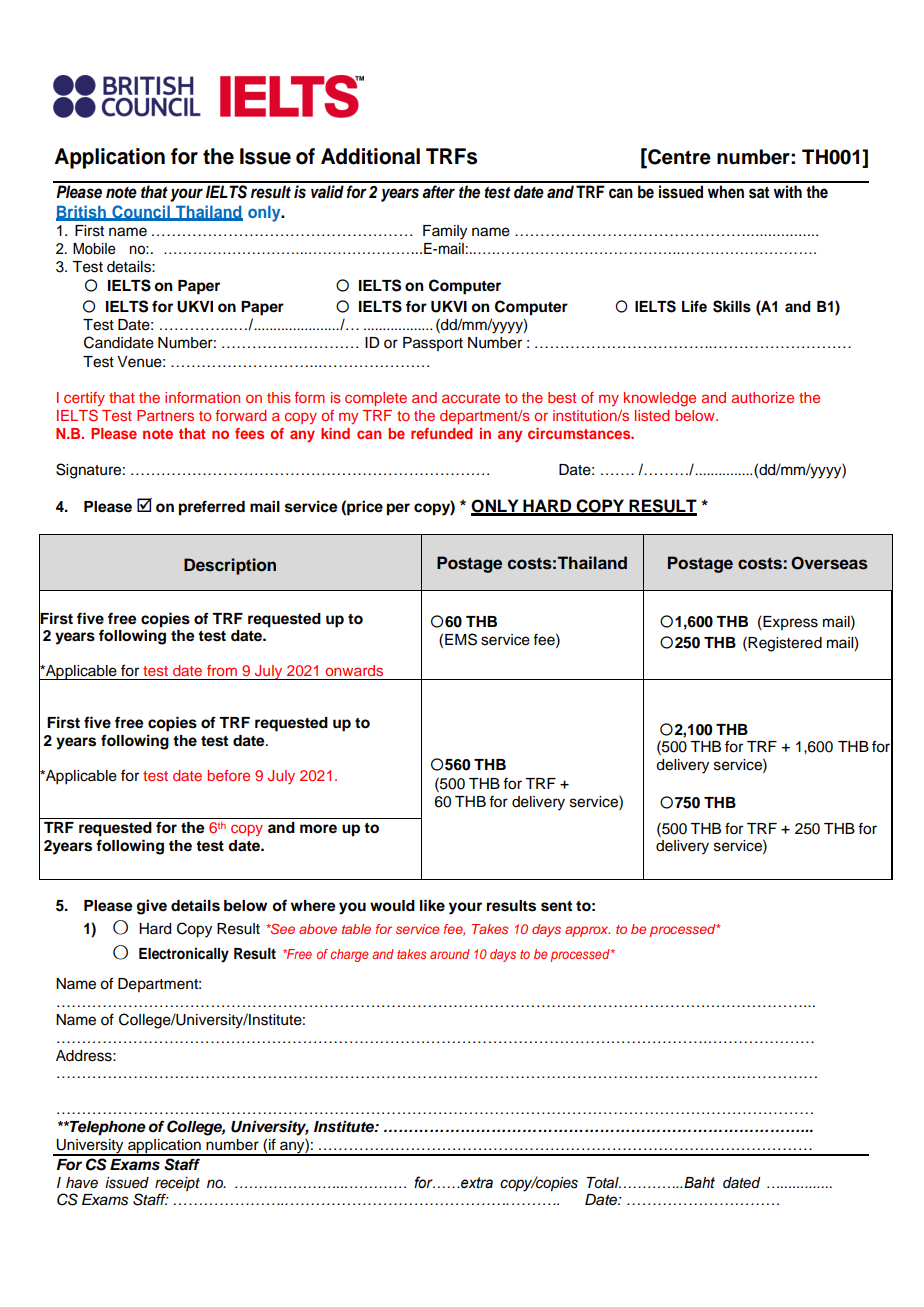 Image resolution: width=924 pixels, height=1307 pixels. I want to click on Express, so click(789, 623).
